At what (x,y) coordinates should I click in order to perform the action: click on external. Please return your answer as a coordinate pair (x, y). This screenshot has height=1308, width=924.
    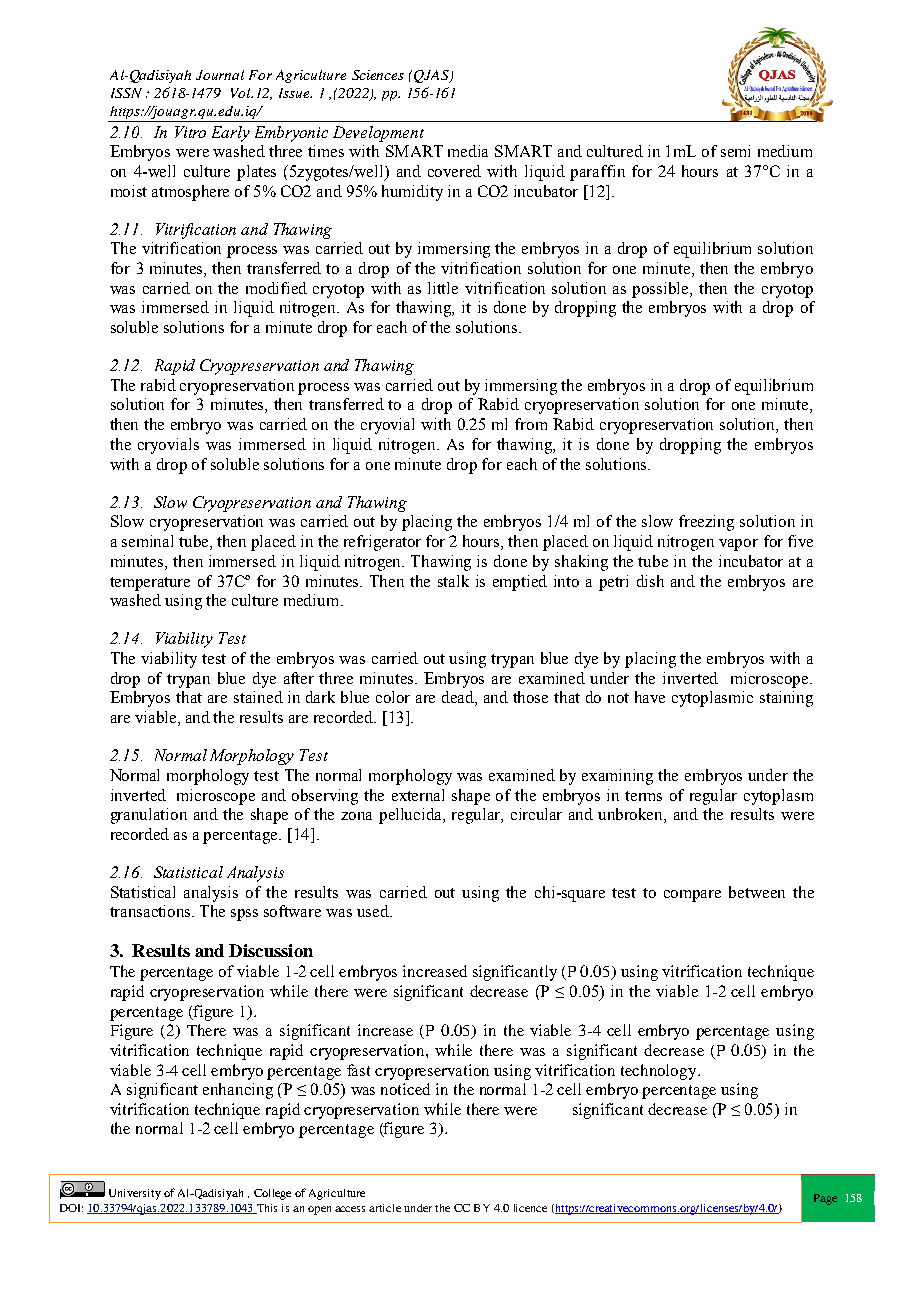
    Looking at the image, I should click on (418, 795).
